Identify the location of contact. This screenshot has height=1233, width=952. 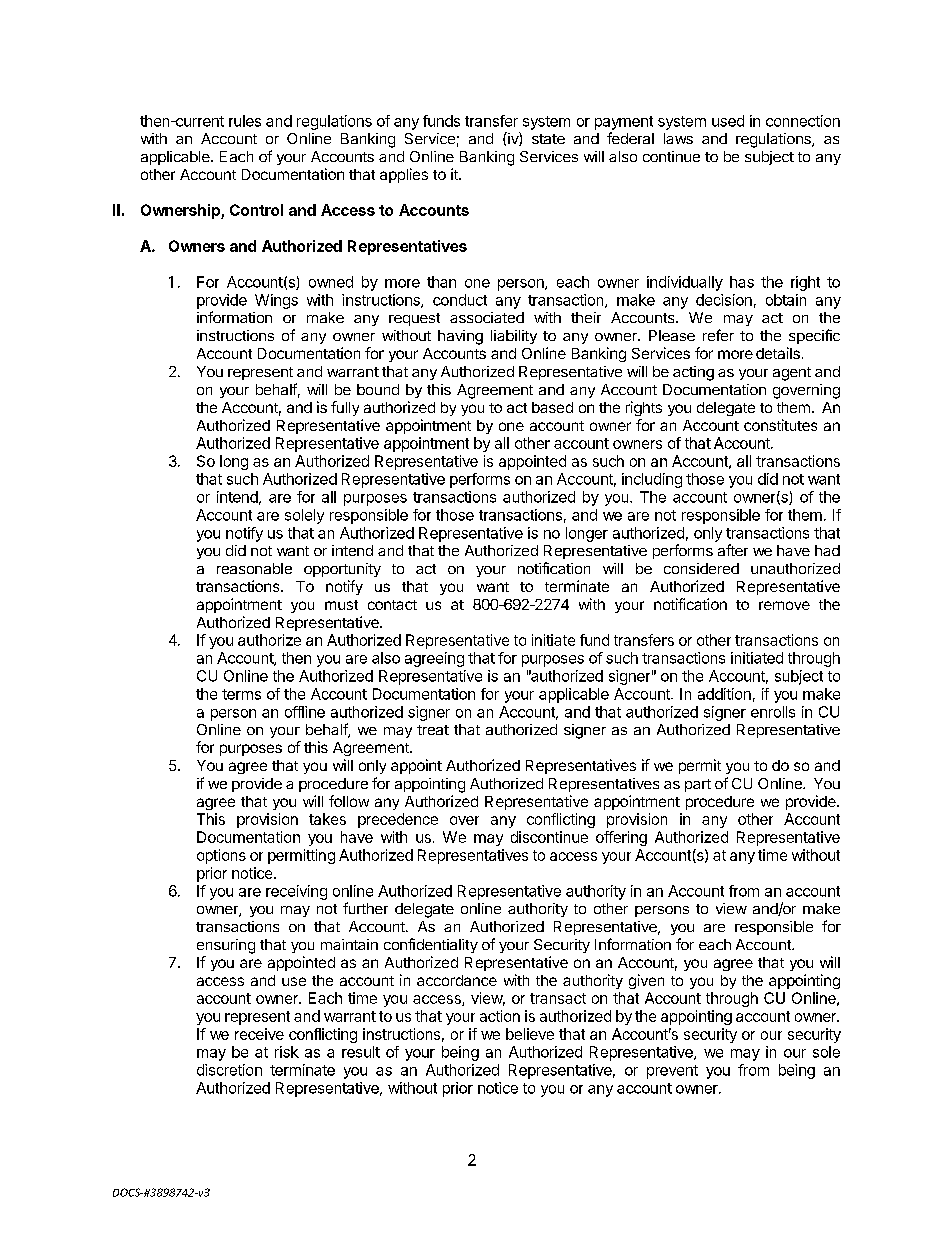
(392, 605).
